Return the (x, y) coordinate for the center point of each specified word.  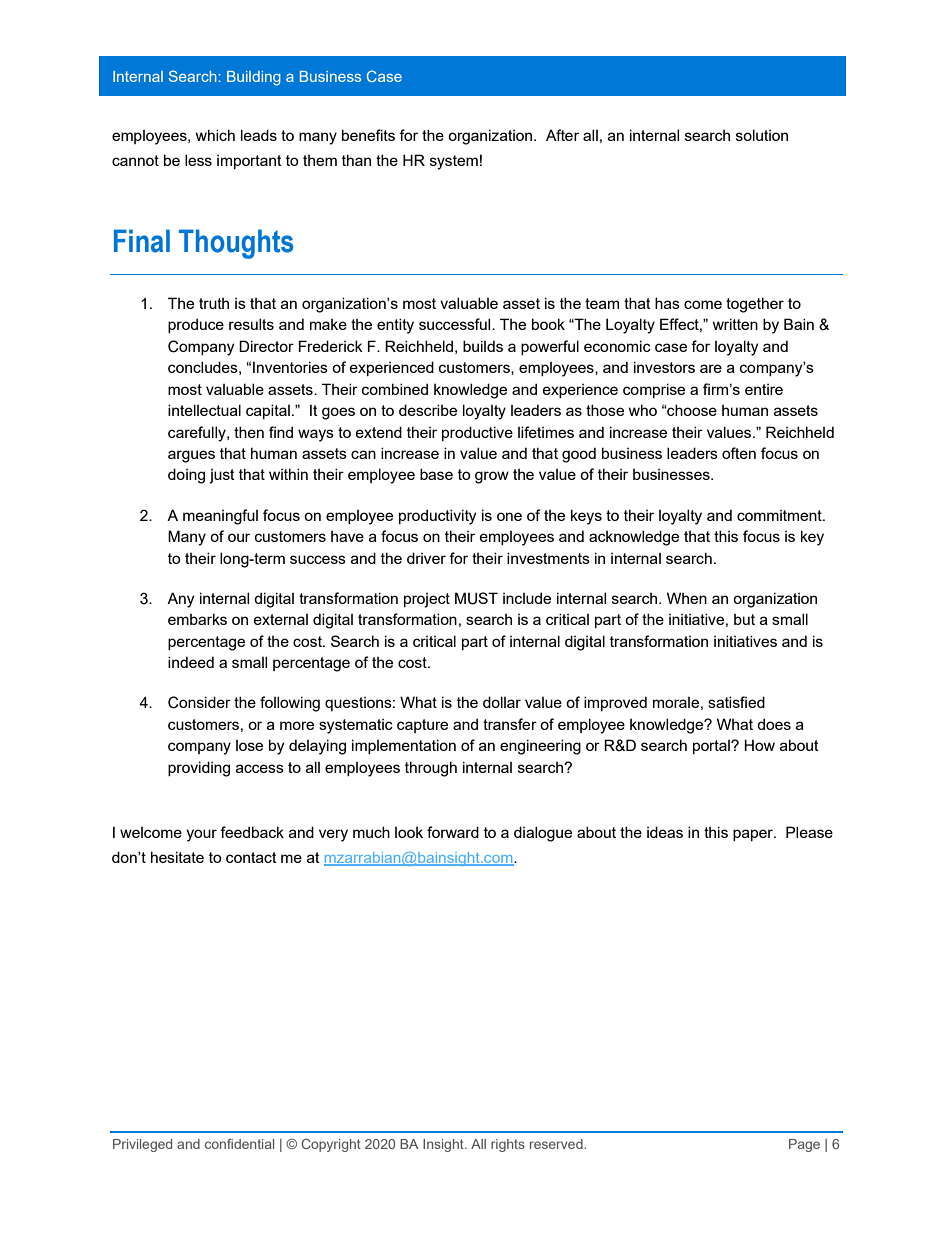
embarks (197, 619)
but (744, 619)
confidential (239, 1143)
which (215, 135)
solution (762, 135)
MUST (476, 598)
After (562, 135)
